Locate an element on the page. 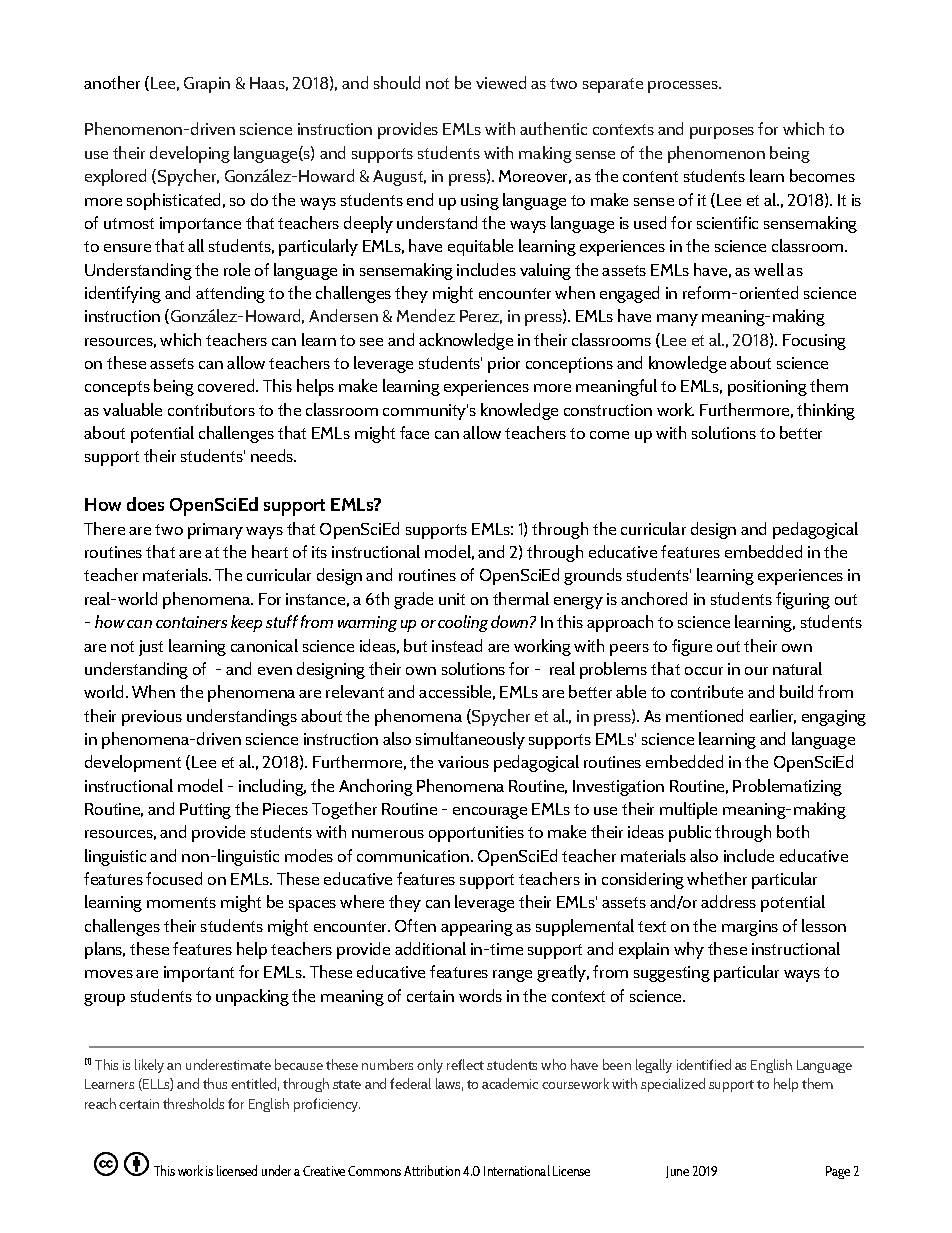 The width and height of the document is (952, 1233). Attribution is located at coordinates (432, 1170).
